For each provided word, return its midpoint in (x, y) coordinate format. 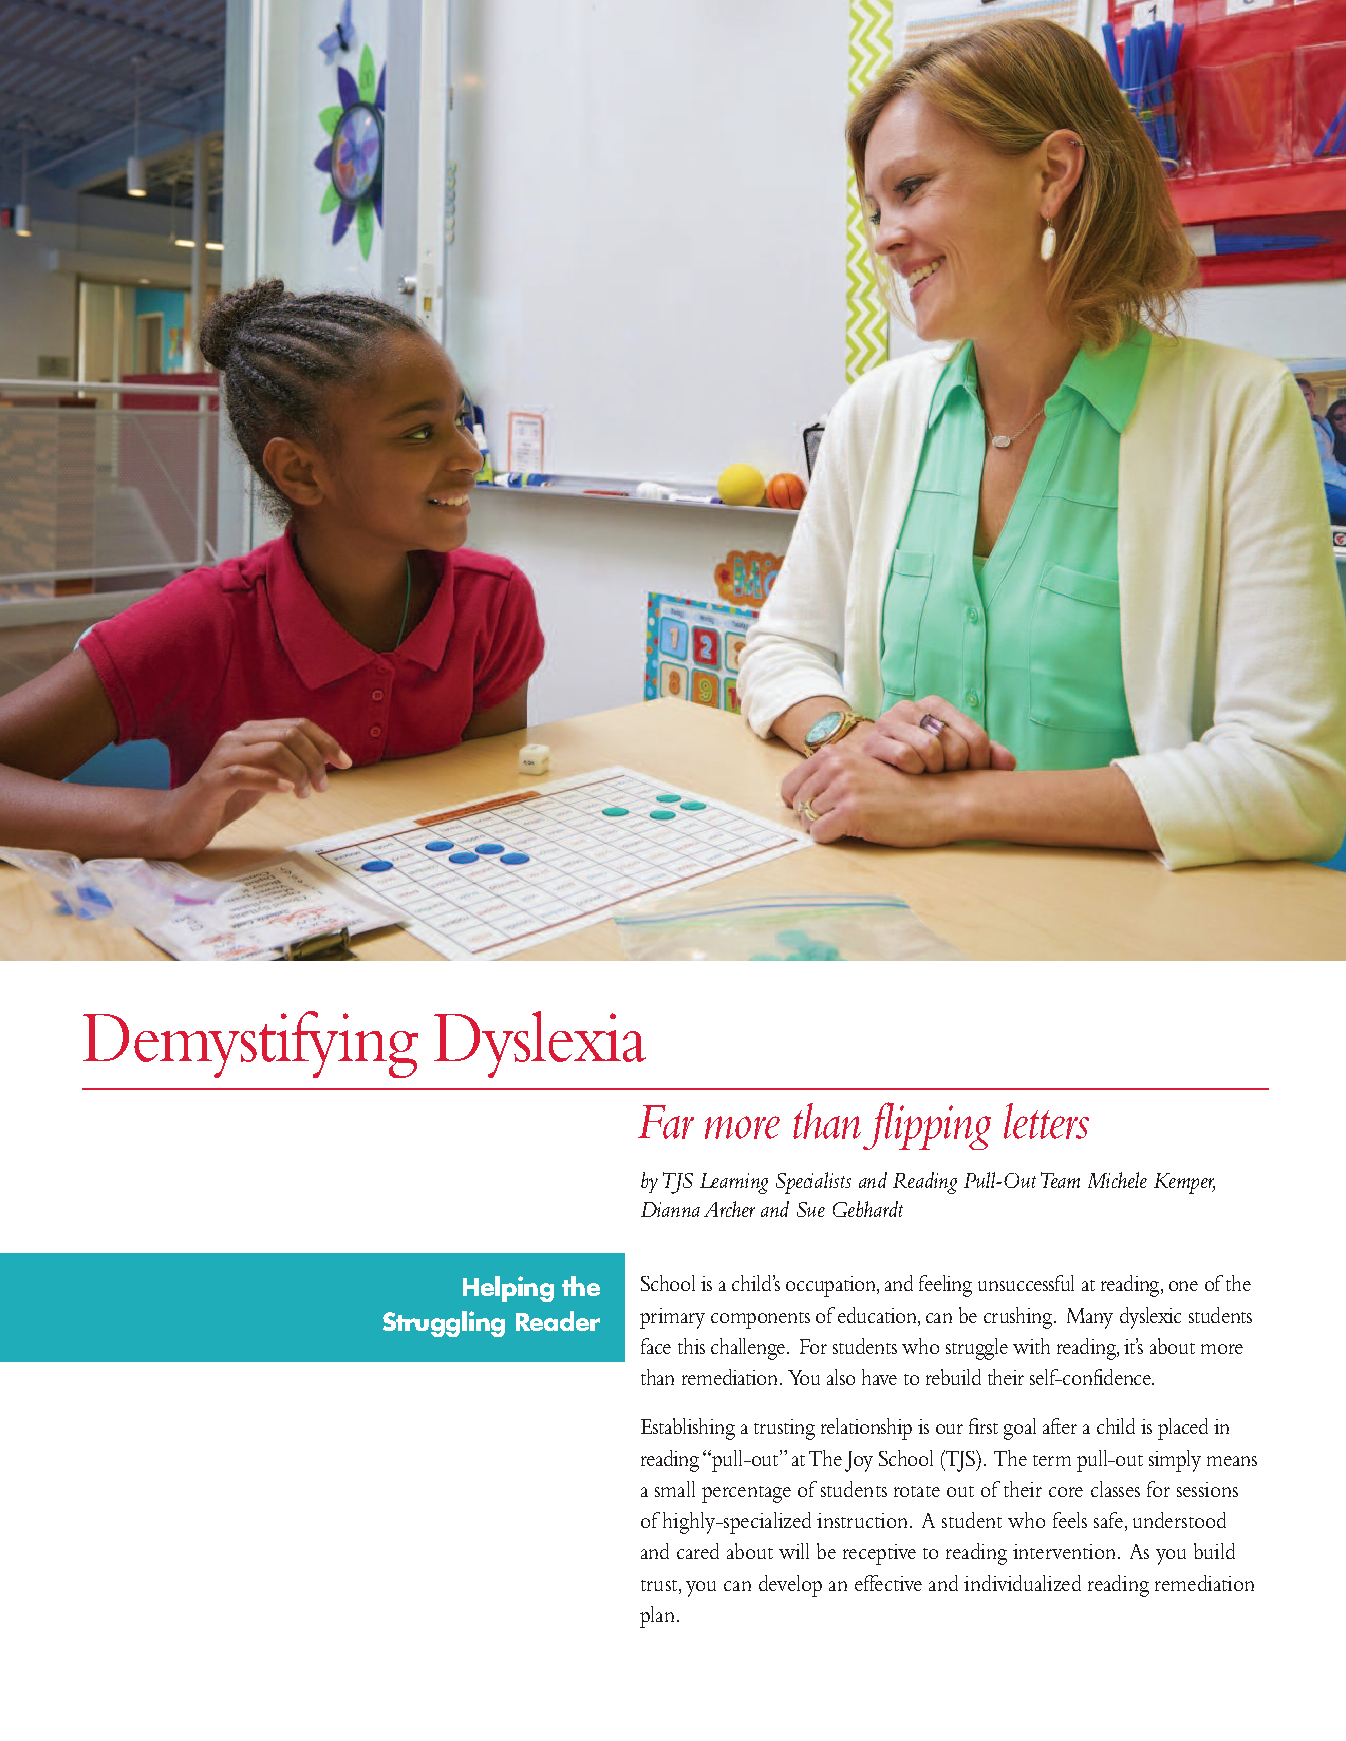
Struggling (444, 1324)
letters (1046, 1121)
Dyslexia (540, 1044)
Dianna (670, 1209)
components (760, 1320)
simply (1175, 1461)
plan (657, 1617)
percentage (746, 1494)
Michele (1117, 1180)
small (675, 1489)
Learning (734, 1183)
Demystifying (250, 1044)
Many (1090, 1318)
